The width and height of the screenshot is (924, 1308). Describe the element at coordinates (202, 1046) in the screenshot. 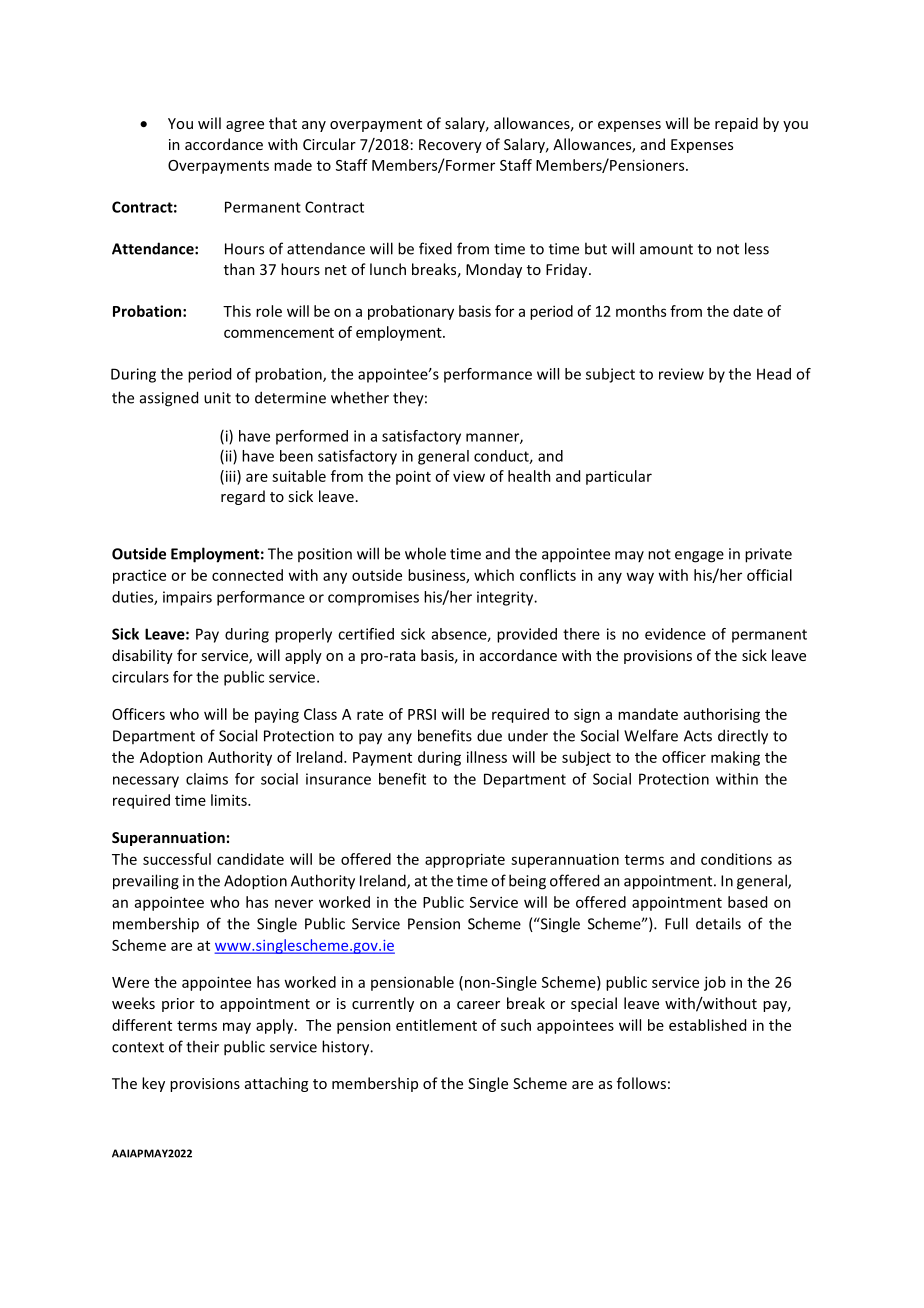

I see `their` at that location.
